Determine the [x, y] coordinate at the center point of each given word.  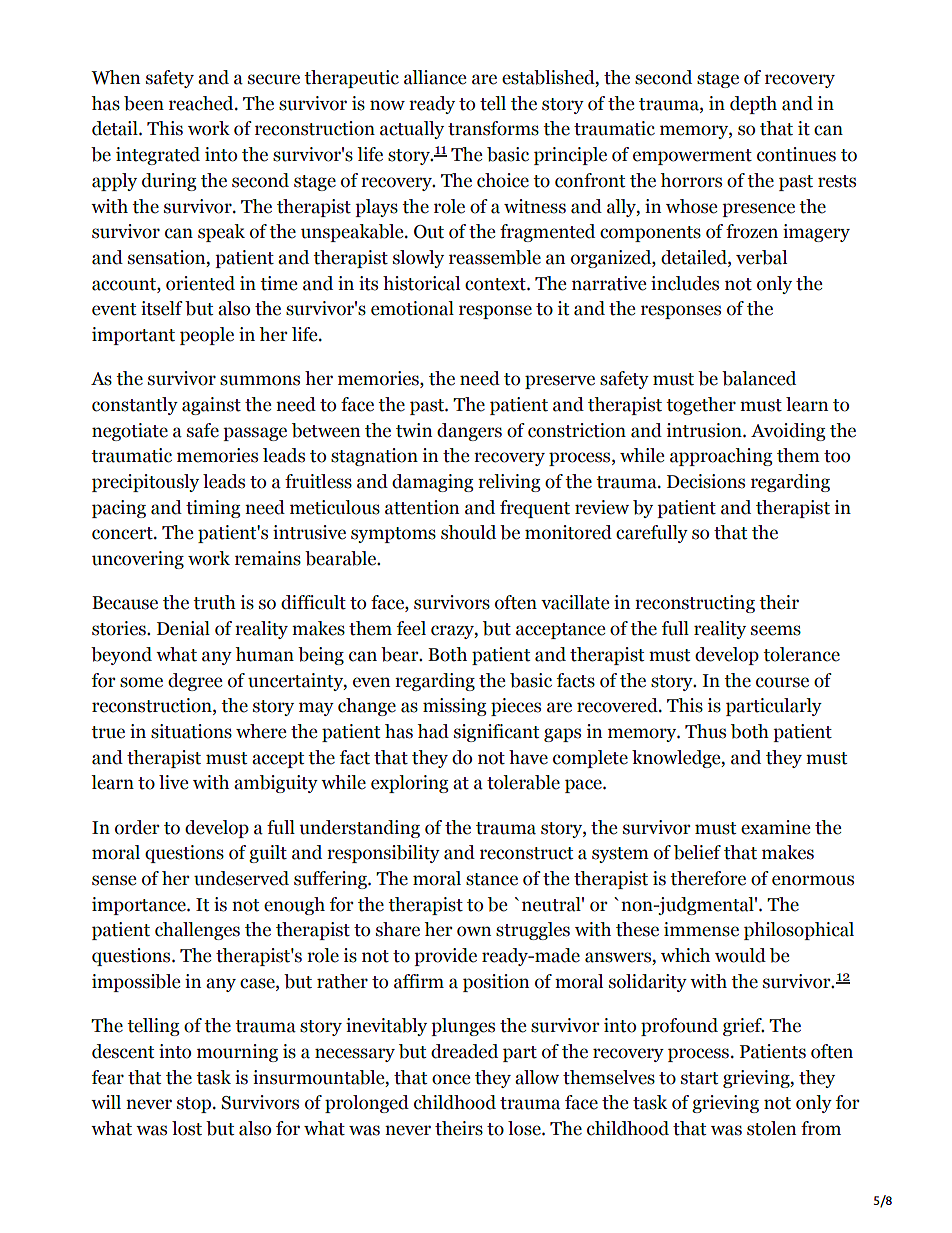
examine [775, 827]
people [207, 336]
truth [214, 602]
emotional [412, 308]
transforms [493, 128]
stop [195, 1105]
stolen [771, 1128]
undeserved [241, 878]
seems [776, 630]
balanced [759, 378]
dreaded [464, 1051]
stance [492, 879]
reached [202, 103]
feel [411, 628]
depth [753, 105]
